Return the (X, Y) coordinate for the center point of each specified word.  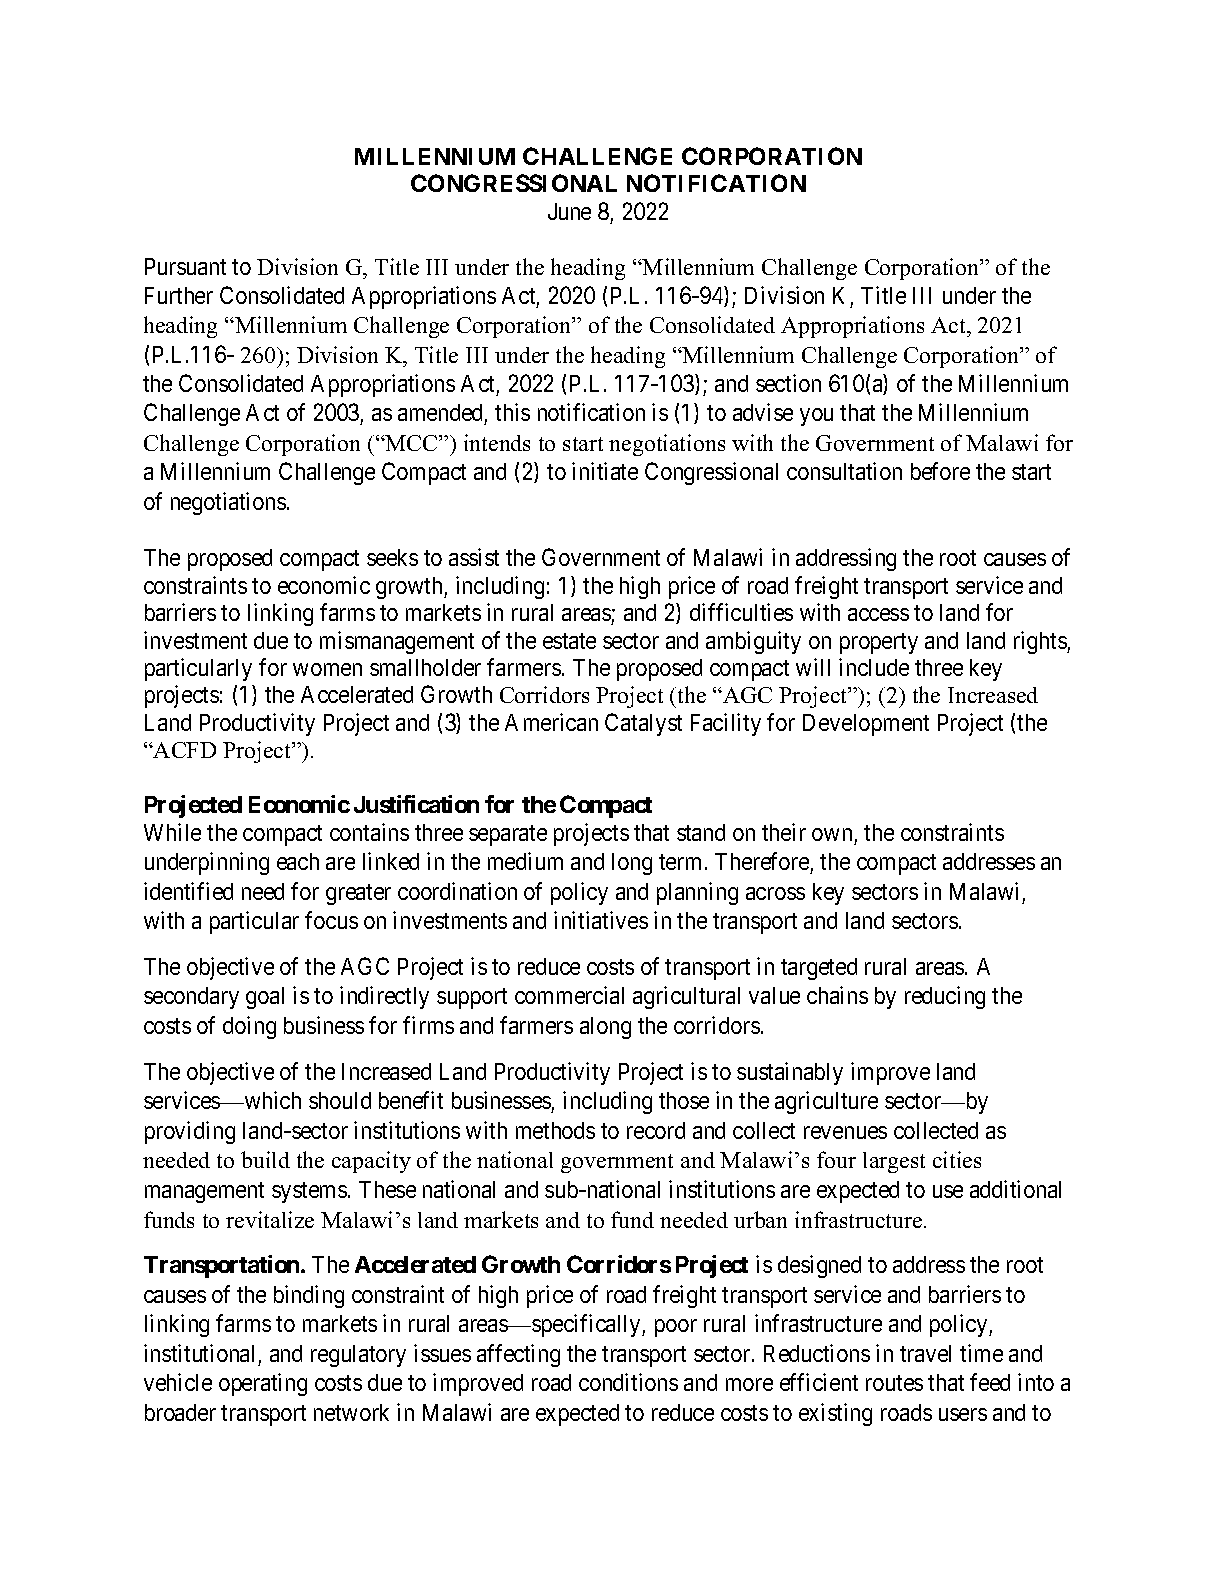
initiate (605, 471)
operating (263, 1384)
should (340, 1100)
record (656, 1130)
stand (701, 832)
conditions (628, 1382)
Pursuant (185, 266)
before (940, 471)
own (832, 834)
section (788, 383)
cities (957, 1159)
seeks (392, 557)
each (298, 861)
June (569, 211)
